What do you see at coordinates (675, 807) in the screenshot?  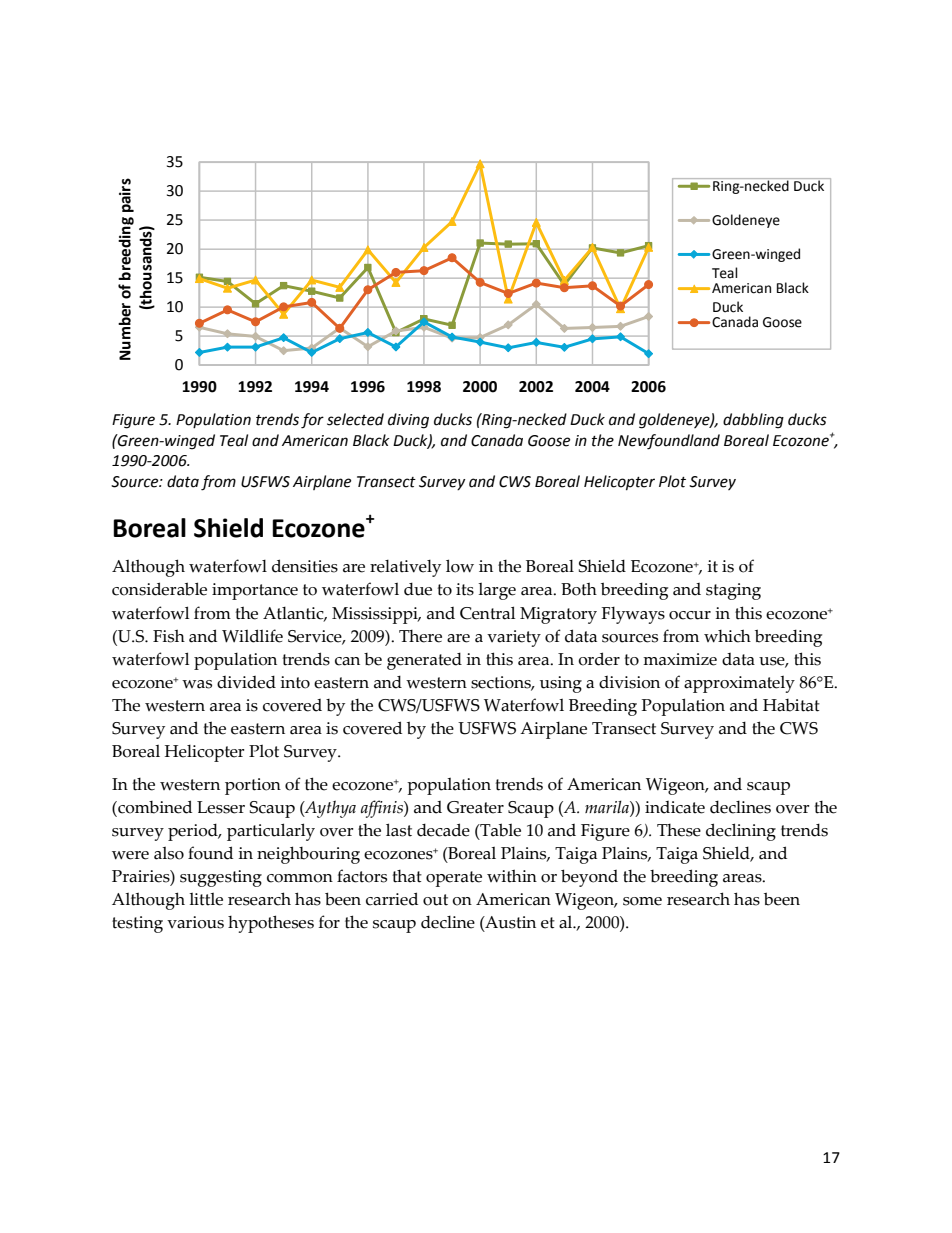 I see `indicate` at bounding box center [675, 807].
